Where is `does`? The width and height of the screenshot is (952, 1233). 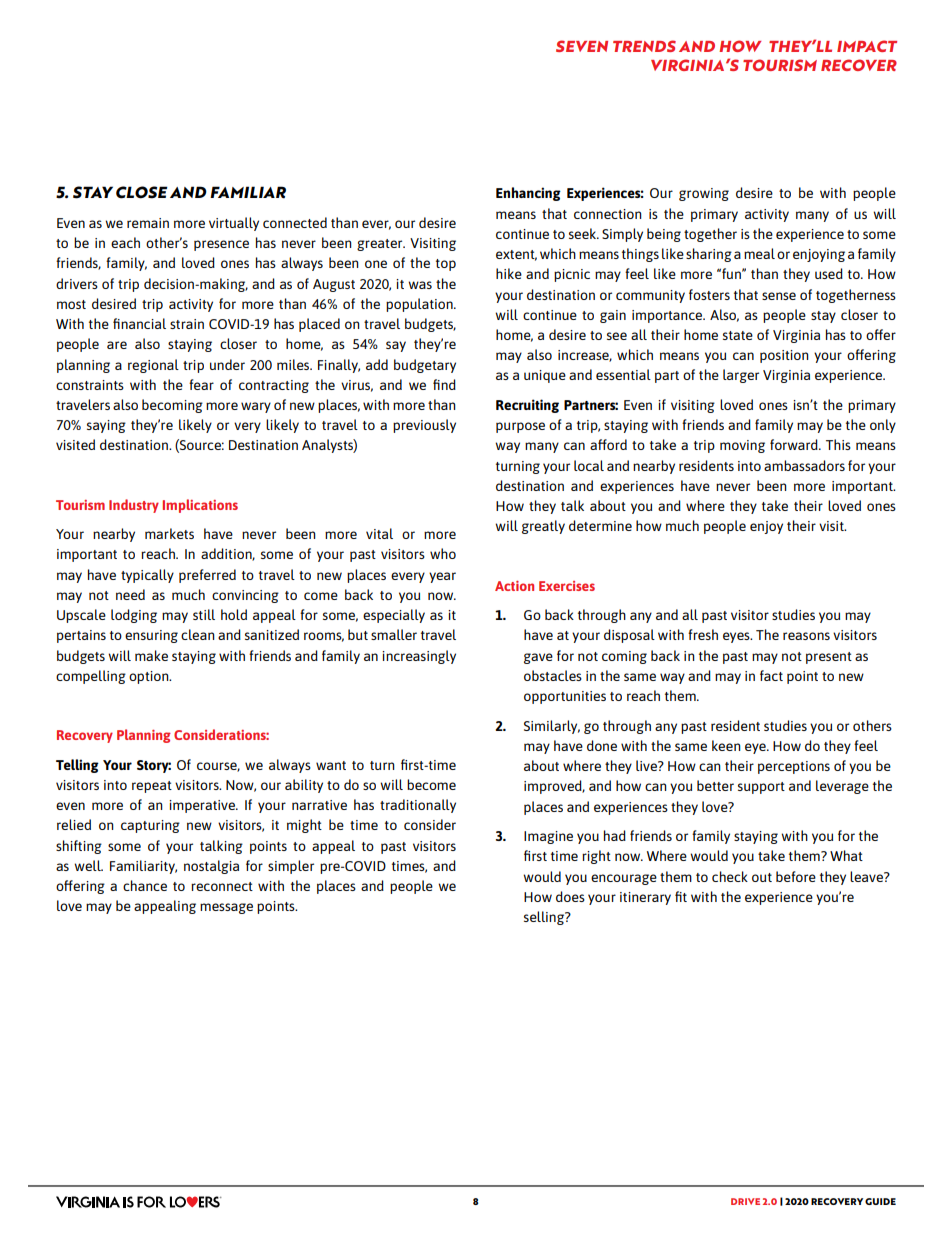
does is located at coordinates (570, 896).
